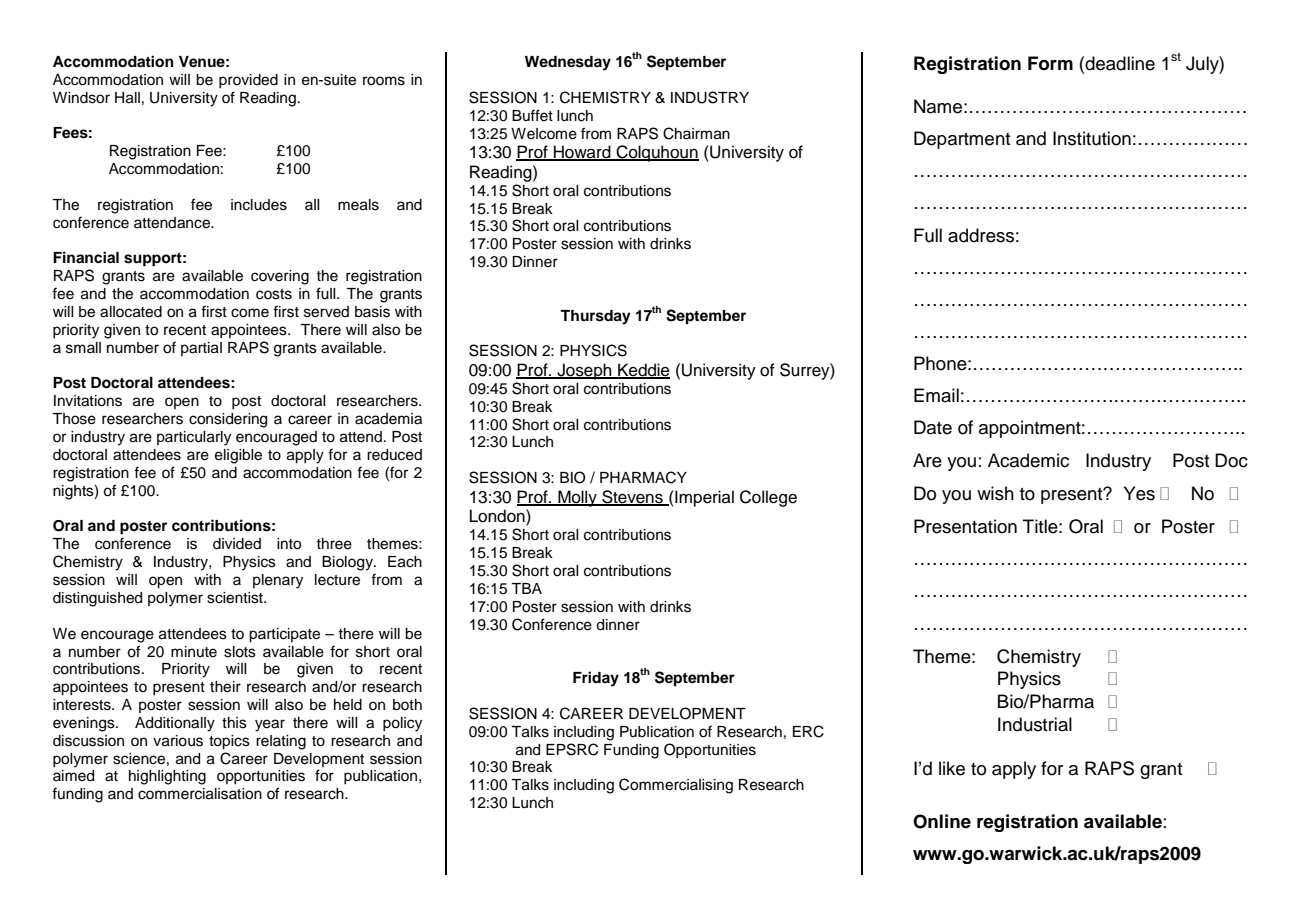  What do you see at coordinates (248, 81) in the page?
I see `provided` at bounding box center [248, 81].
